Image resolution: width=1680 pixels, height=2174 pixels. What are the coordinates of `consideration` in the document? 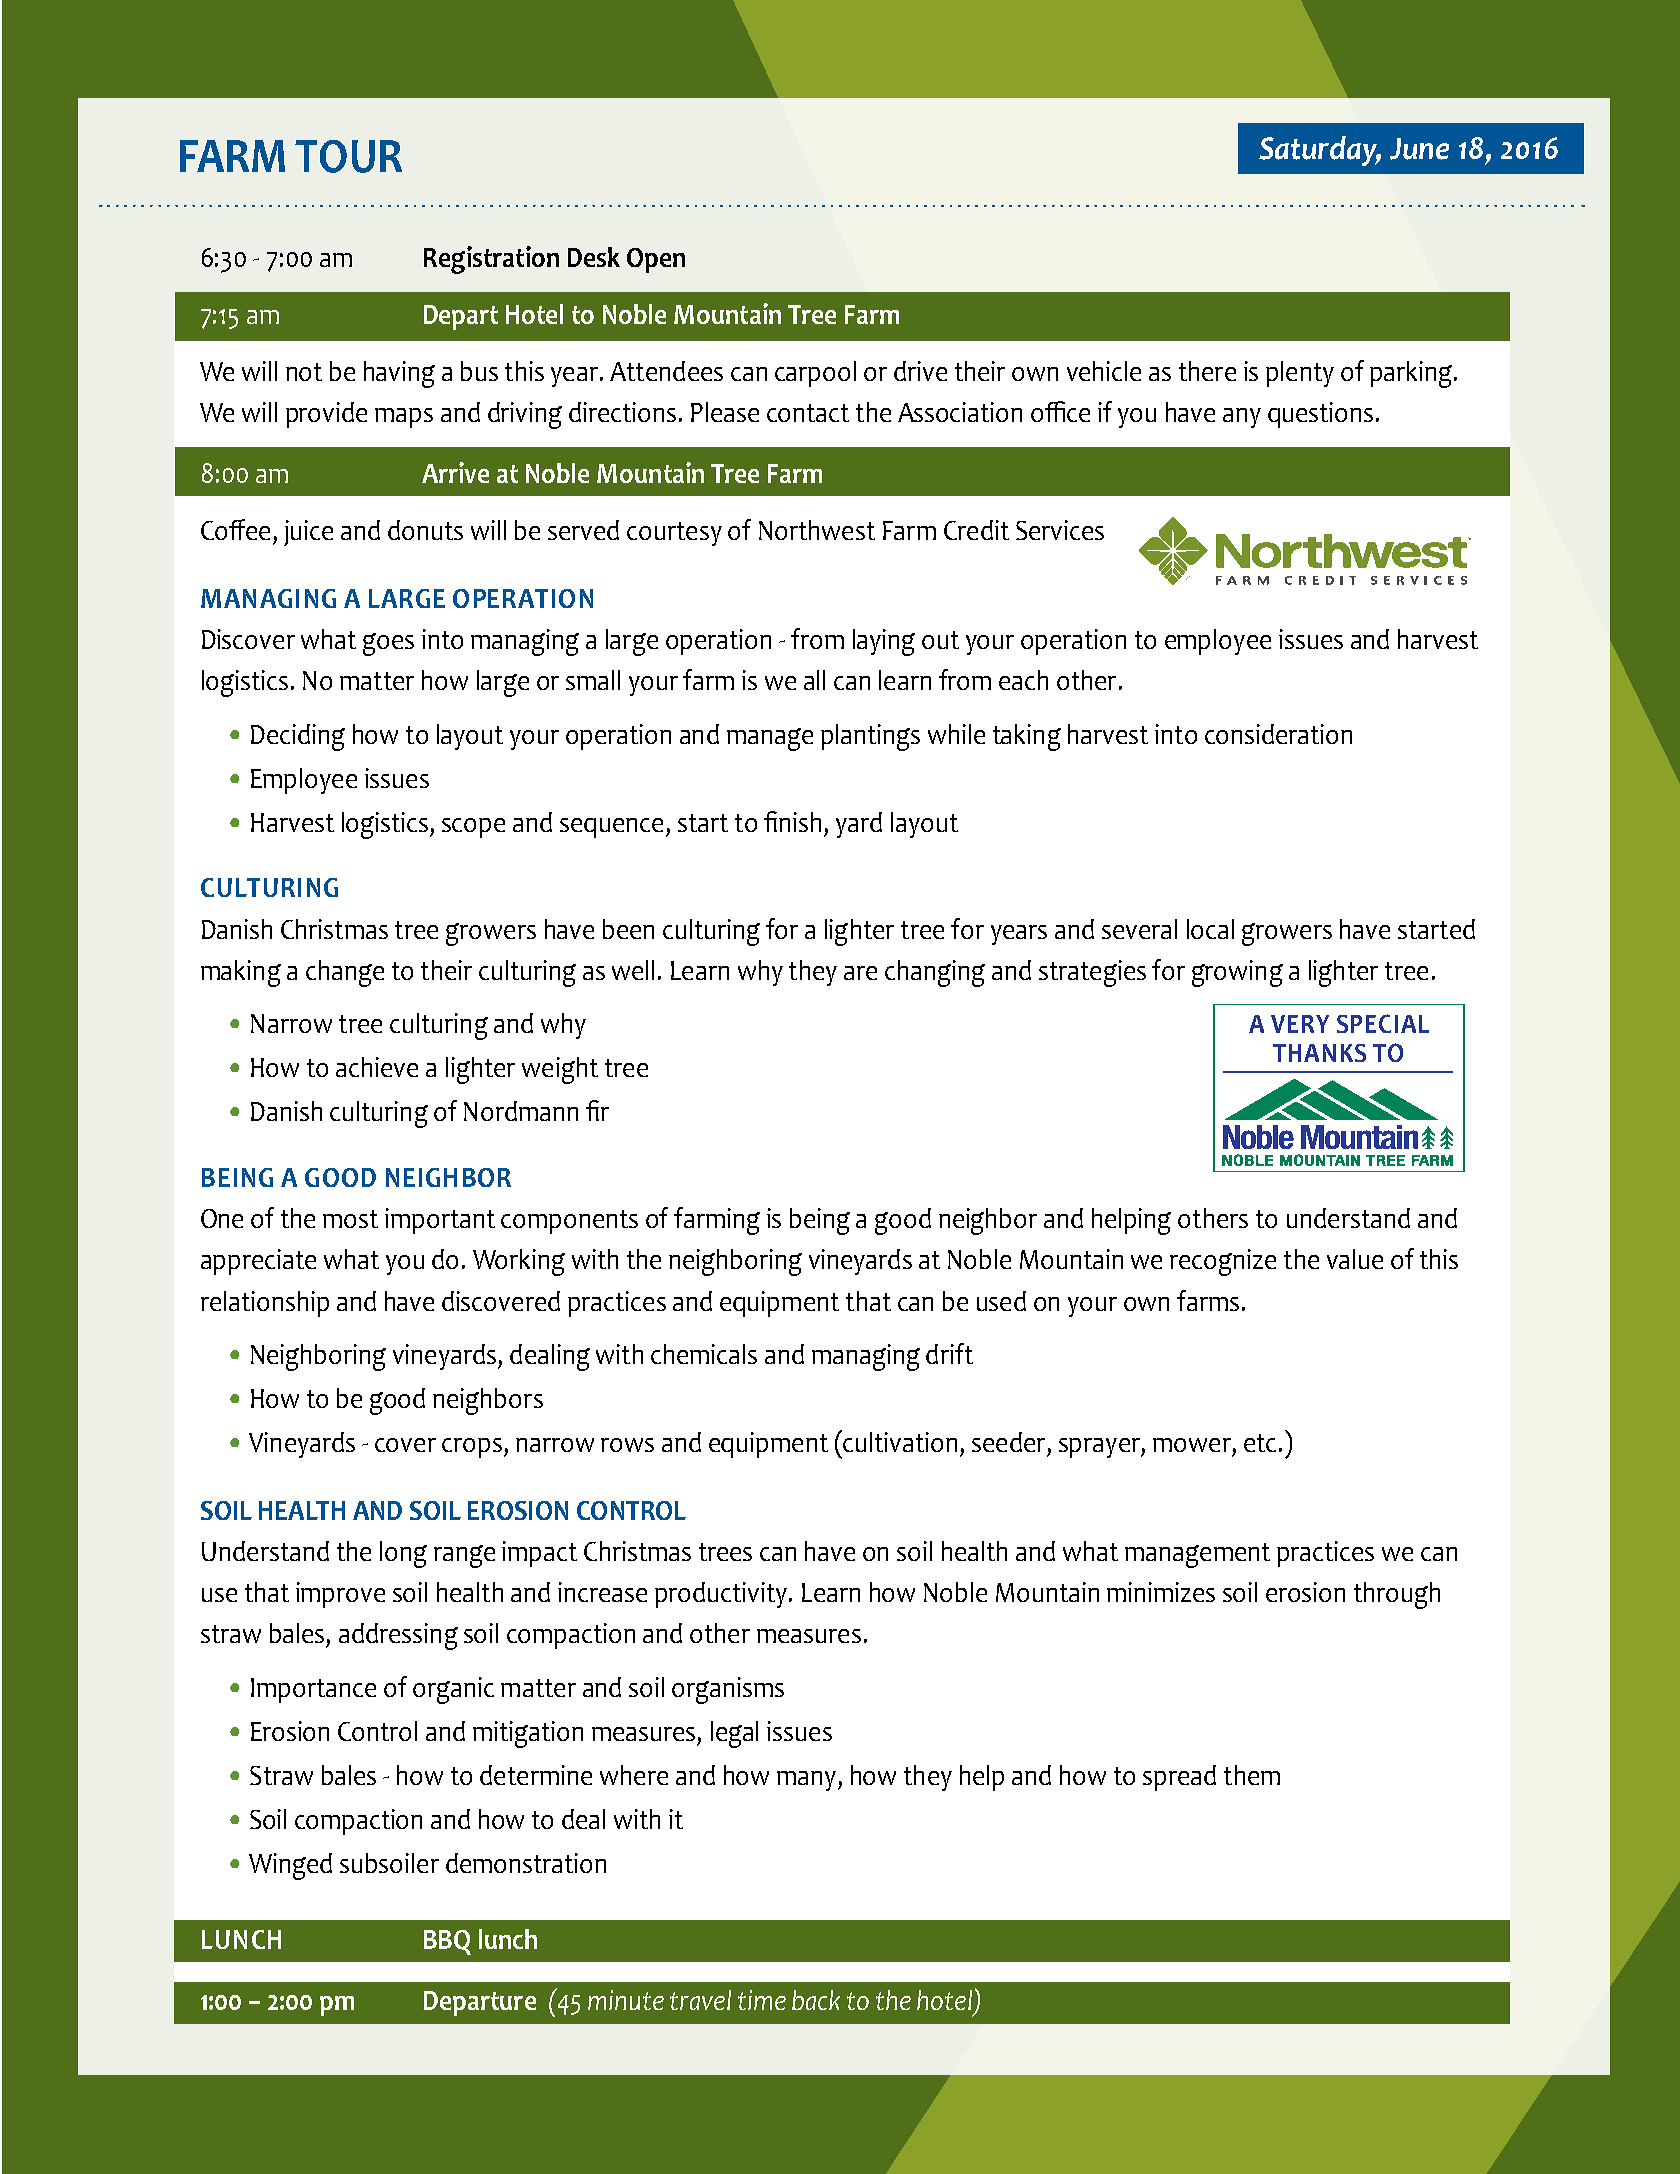 It's located at (1278, 734).
